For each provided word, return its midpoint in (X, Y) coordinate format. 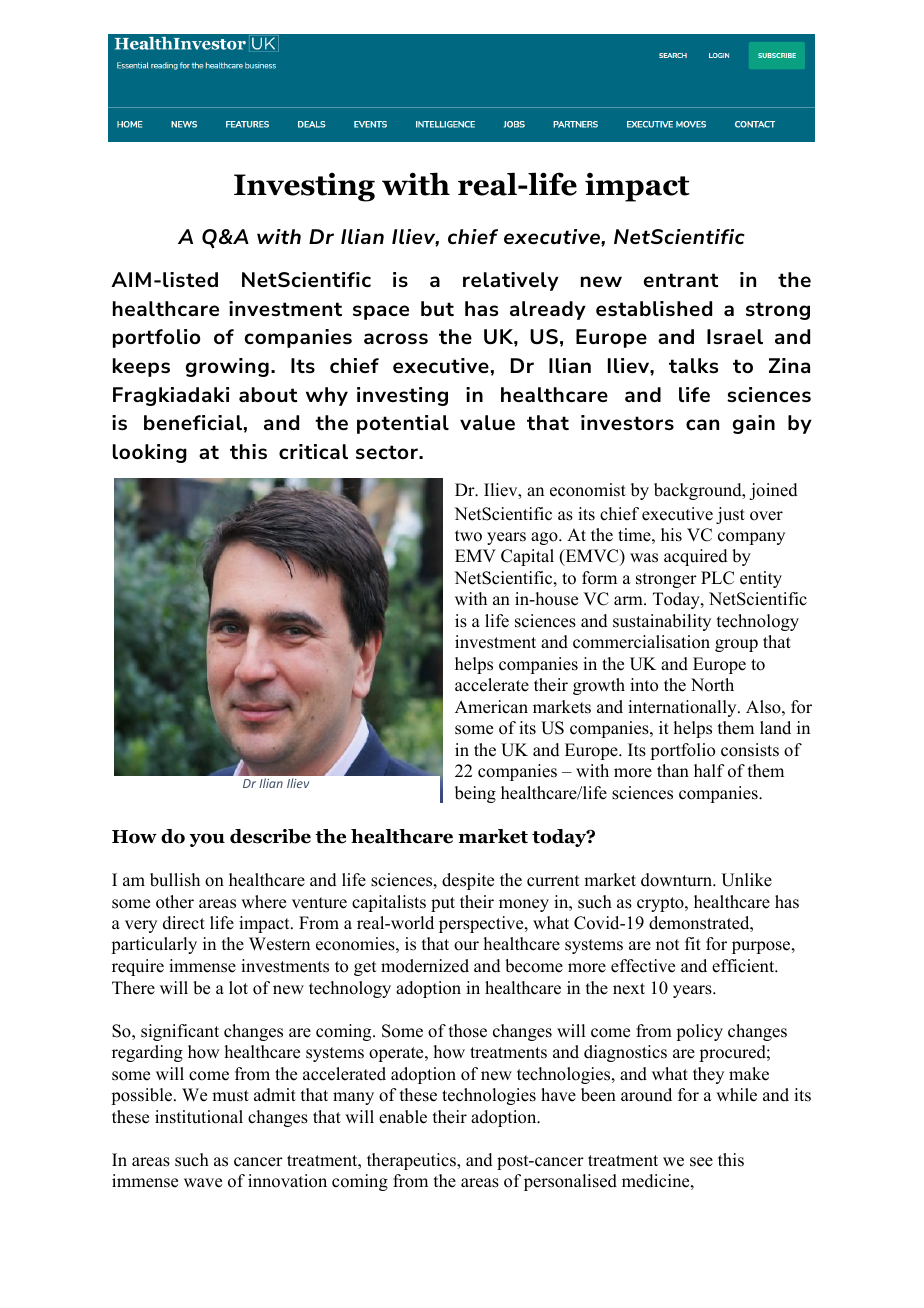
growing (227, 367)
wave (203, 1183)
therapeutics (412, 1161)
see (701, 1162)
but (437, 308)
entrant (681, 280)
